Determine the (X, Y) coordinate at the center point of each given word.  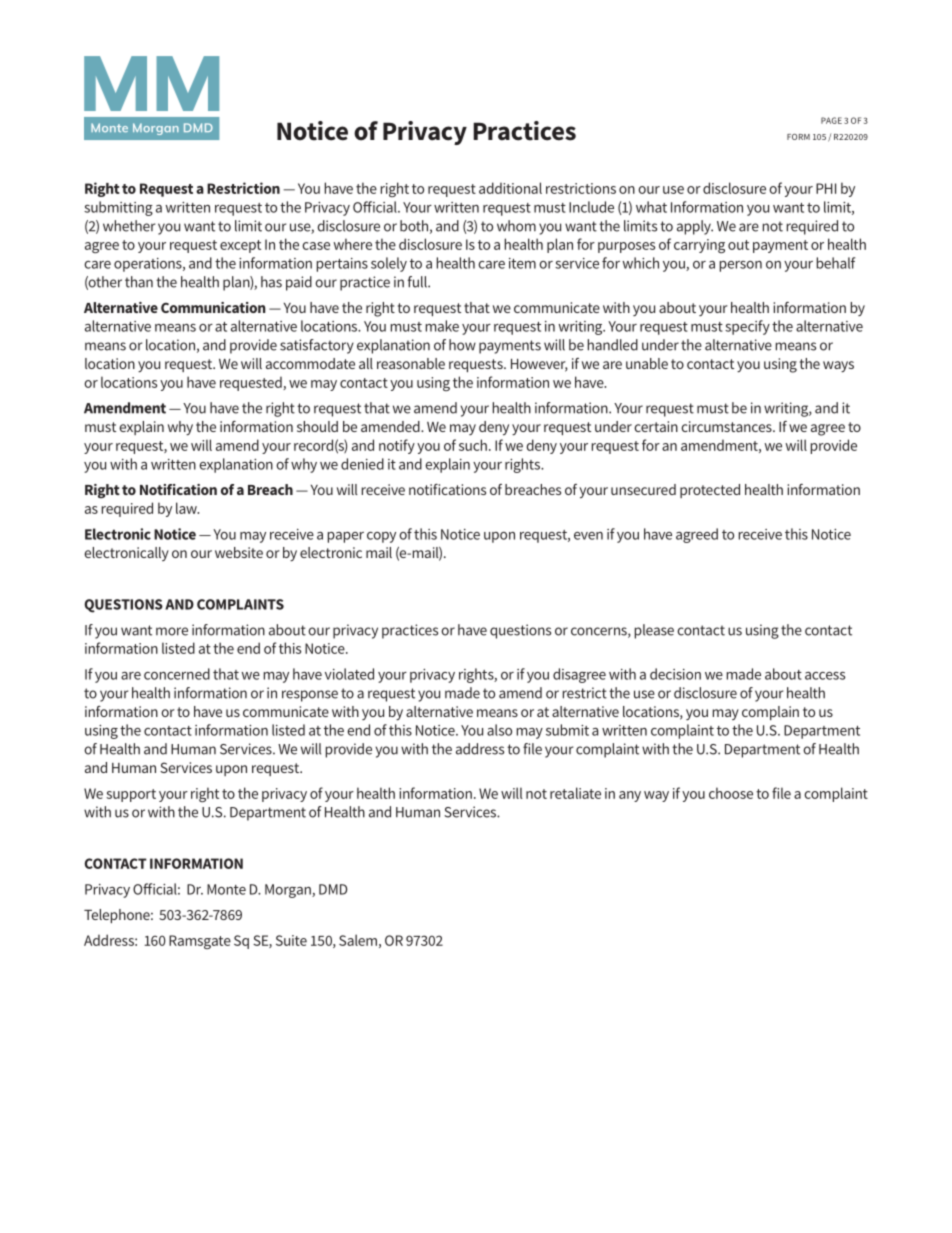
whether (129, 226)
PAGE (831, 120)
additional (510, 188)
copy (381, 537)
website (239, 552)
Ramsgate (200, 942)
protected (710, 491)
